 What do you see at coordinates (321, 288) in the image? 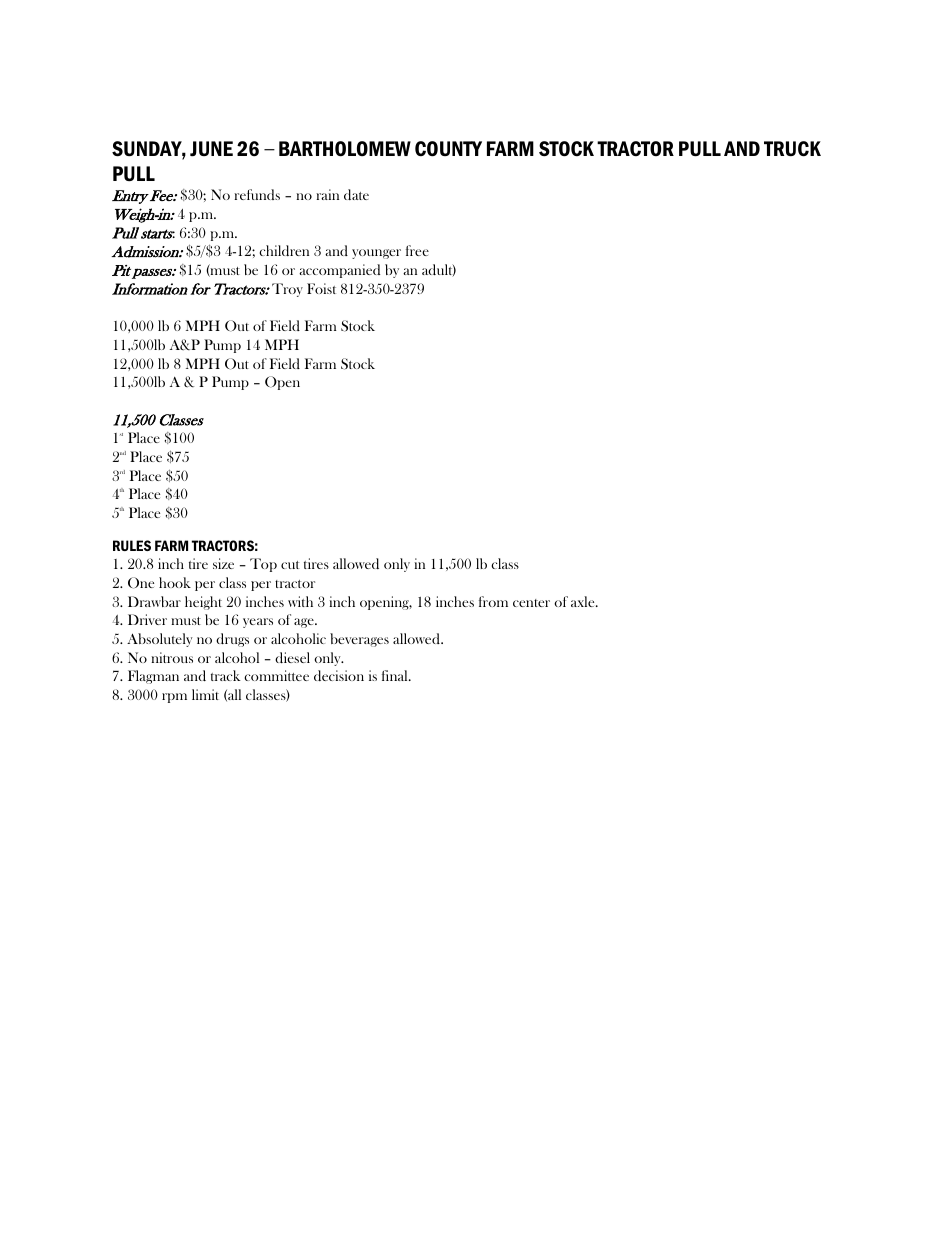
I see `Foist` at bounding box center [321, 288].
